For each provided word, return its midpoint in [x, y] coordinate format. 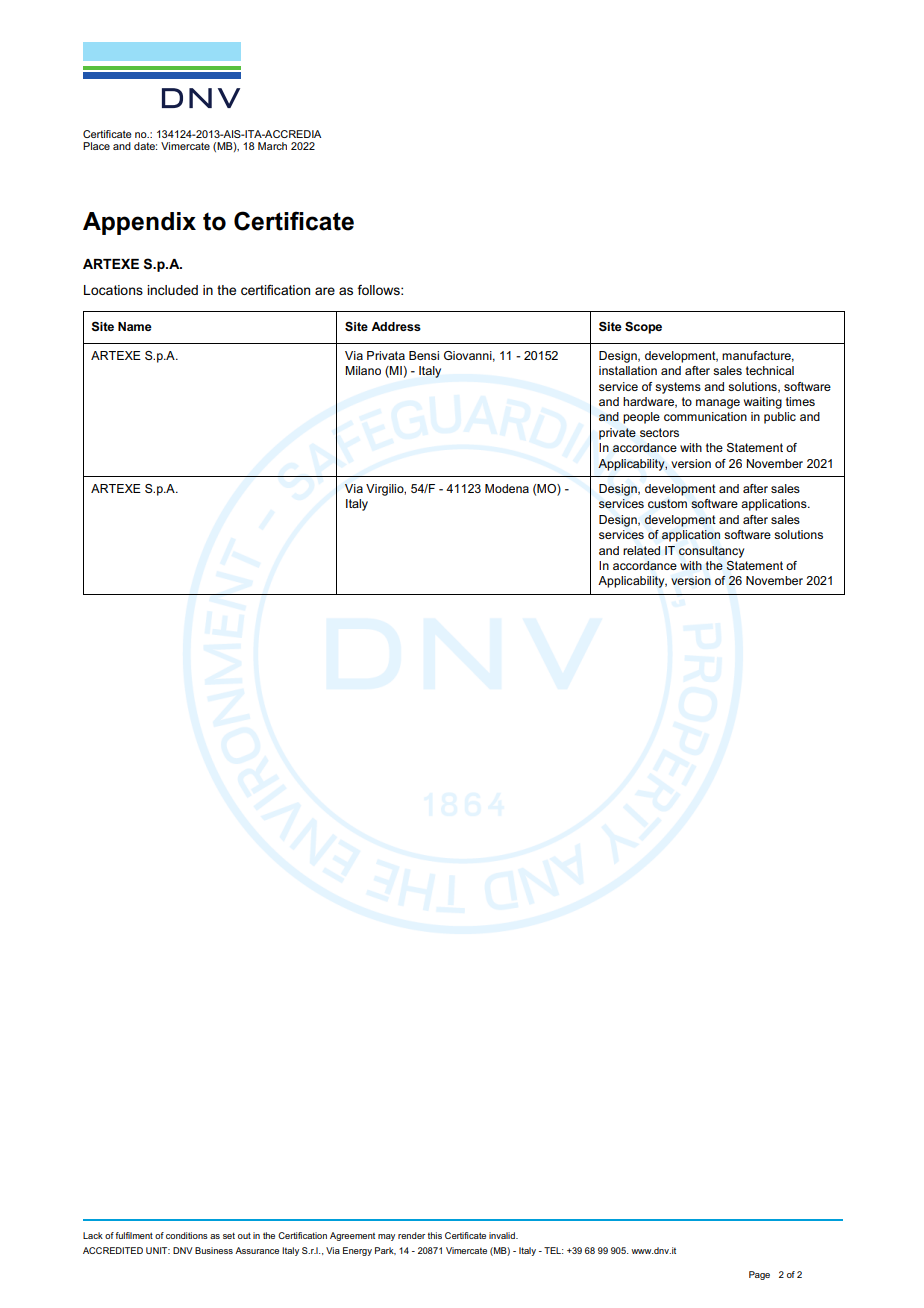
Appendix [139, 223]
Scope [643, 327]
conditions [187, 1235]
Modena [507, 488]
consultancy [711, 552]
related [641, 550]
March [272, 146]
